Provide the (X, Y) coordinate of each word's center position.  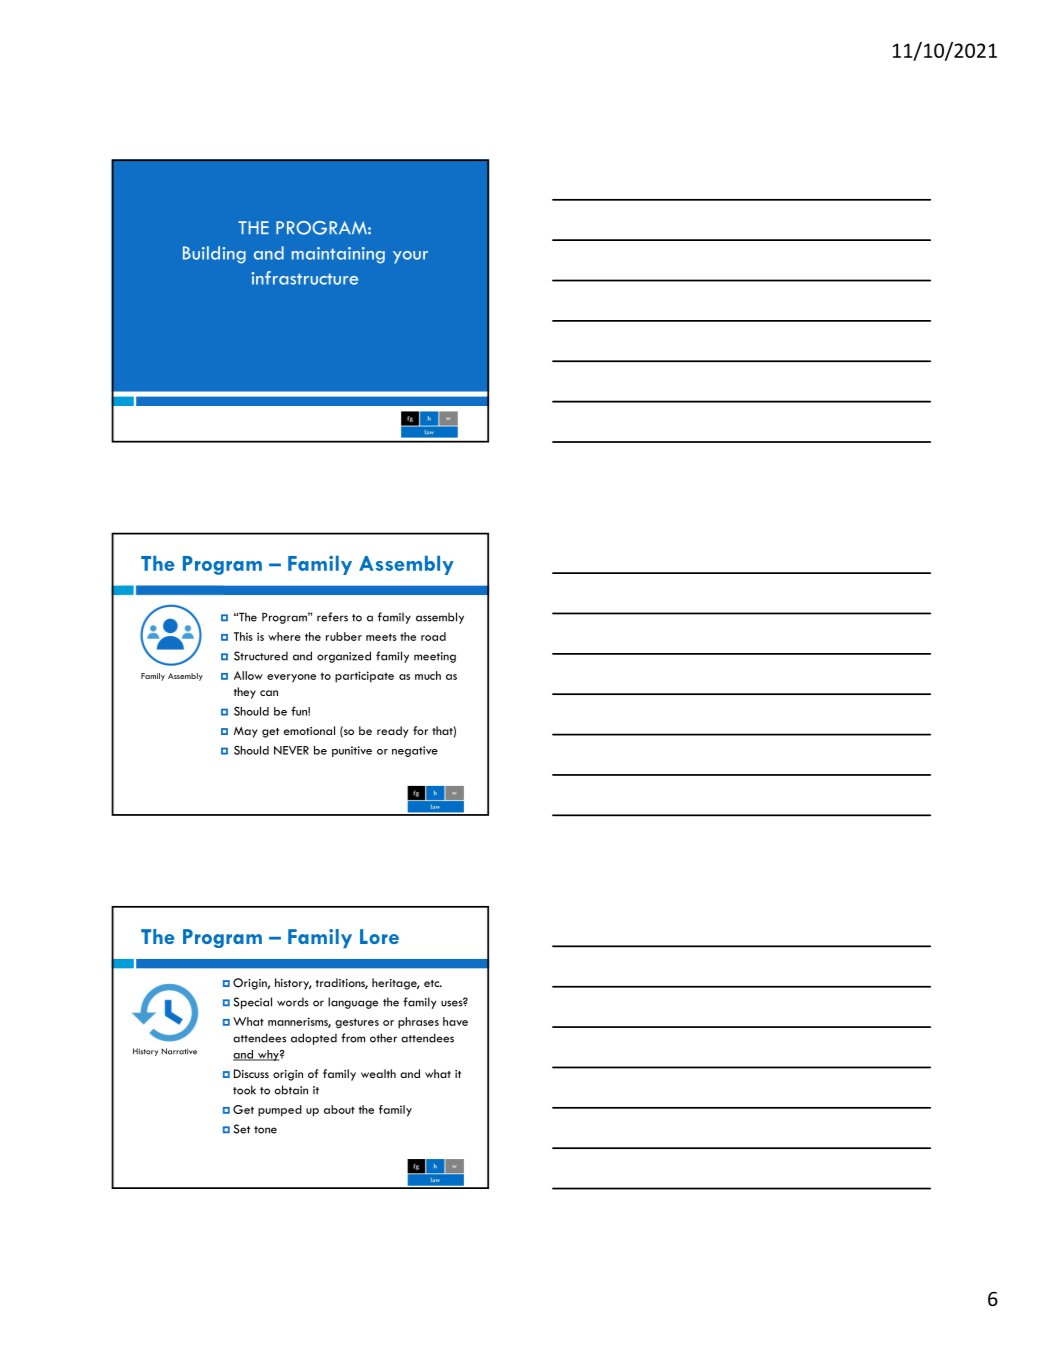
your (410, 257)
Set (241, 1129)
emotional (309, 730)
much (428, 675)
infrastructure (305, 278)
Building (214, 255)
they (245, 693)
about (339, 1109)
